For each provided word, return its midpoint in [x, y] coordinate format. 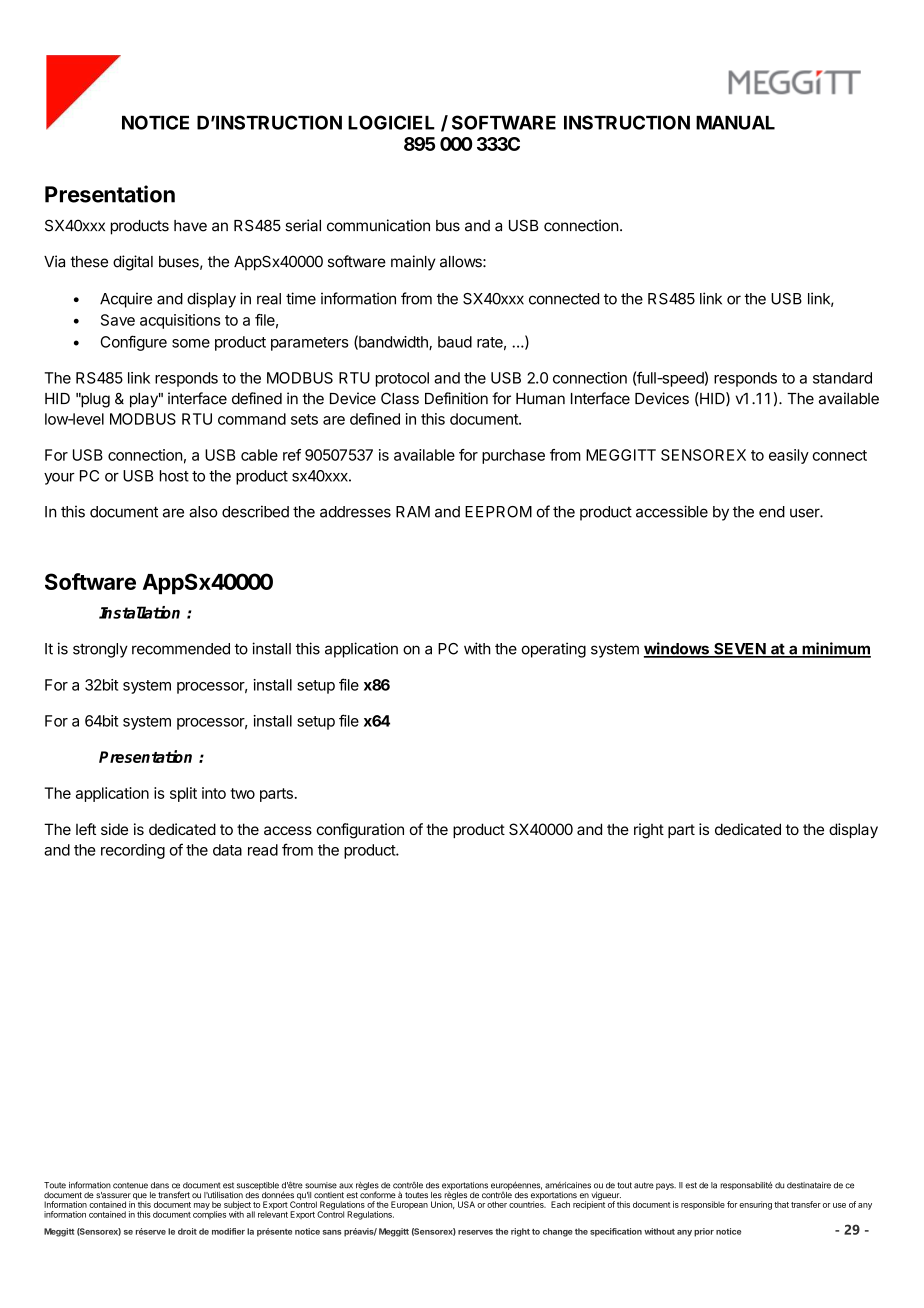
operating [554, 650]
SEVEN [739, 650]
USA [466, 1204]
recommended [181, 649]
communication [378, 225]
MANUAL [735, 123]
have [190, 226]
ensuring [755, 1205]
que [140, 1197]
